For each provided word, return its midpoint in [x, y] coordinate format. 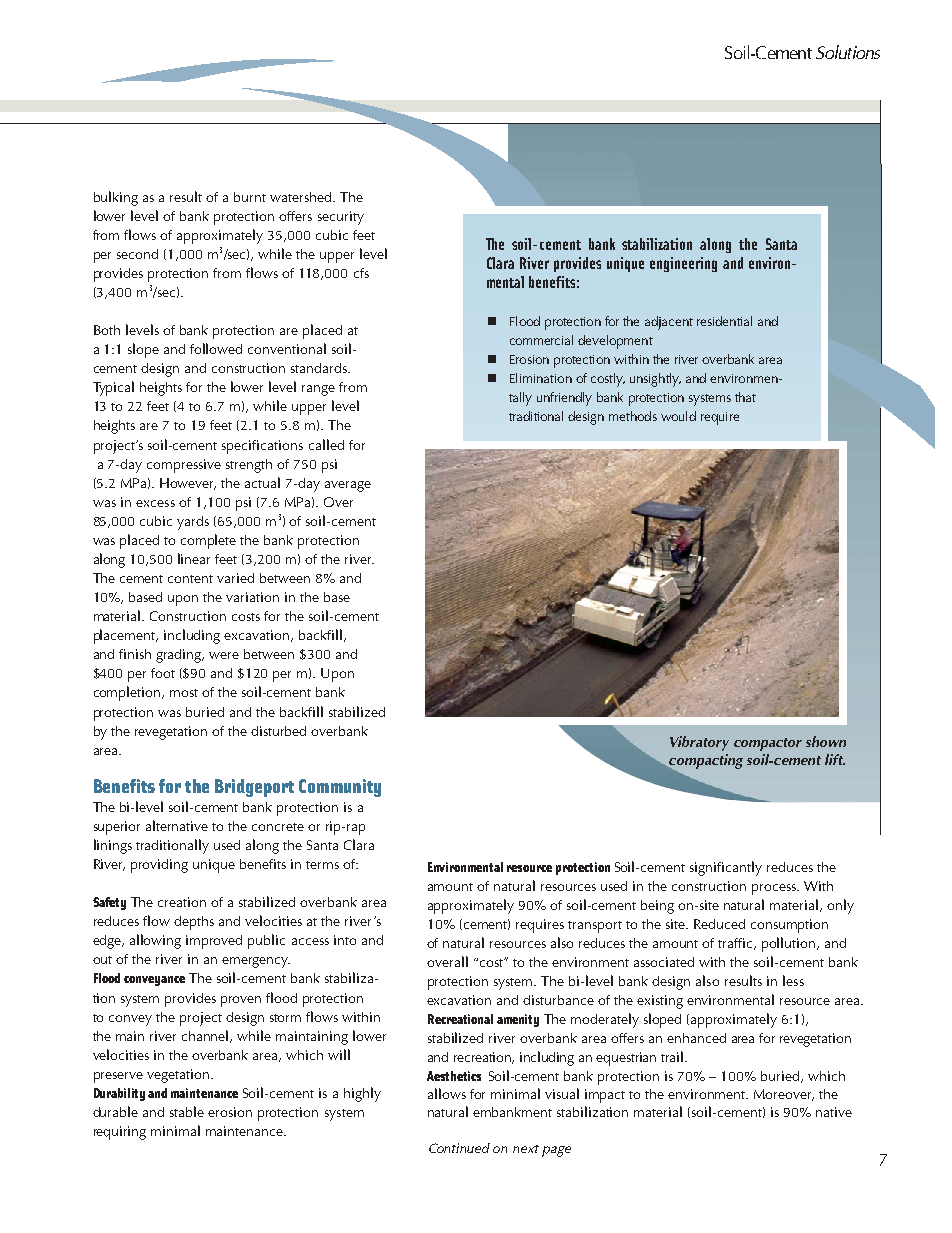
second [137, 254]
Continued [459, 1148]
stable [187, 1111]
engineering [683, 264]
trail [672, 1056]
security [341, 218]
